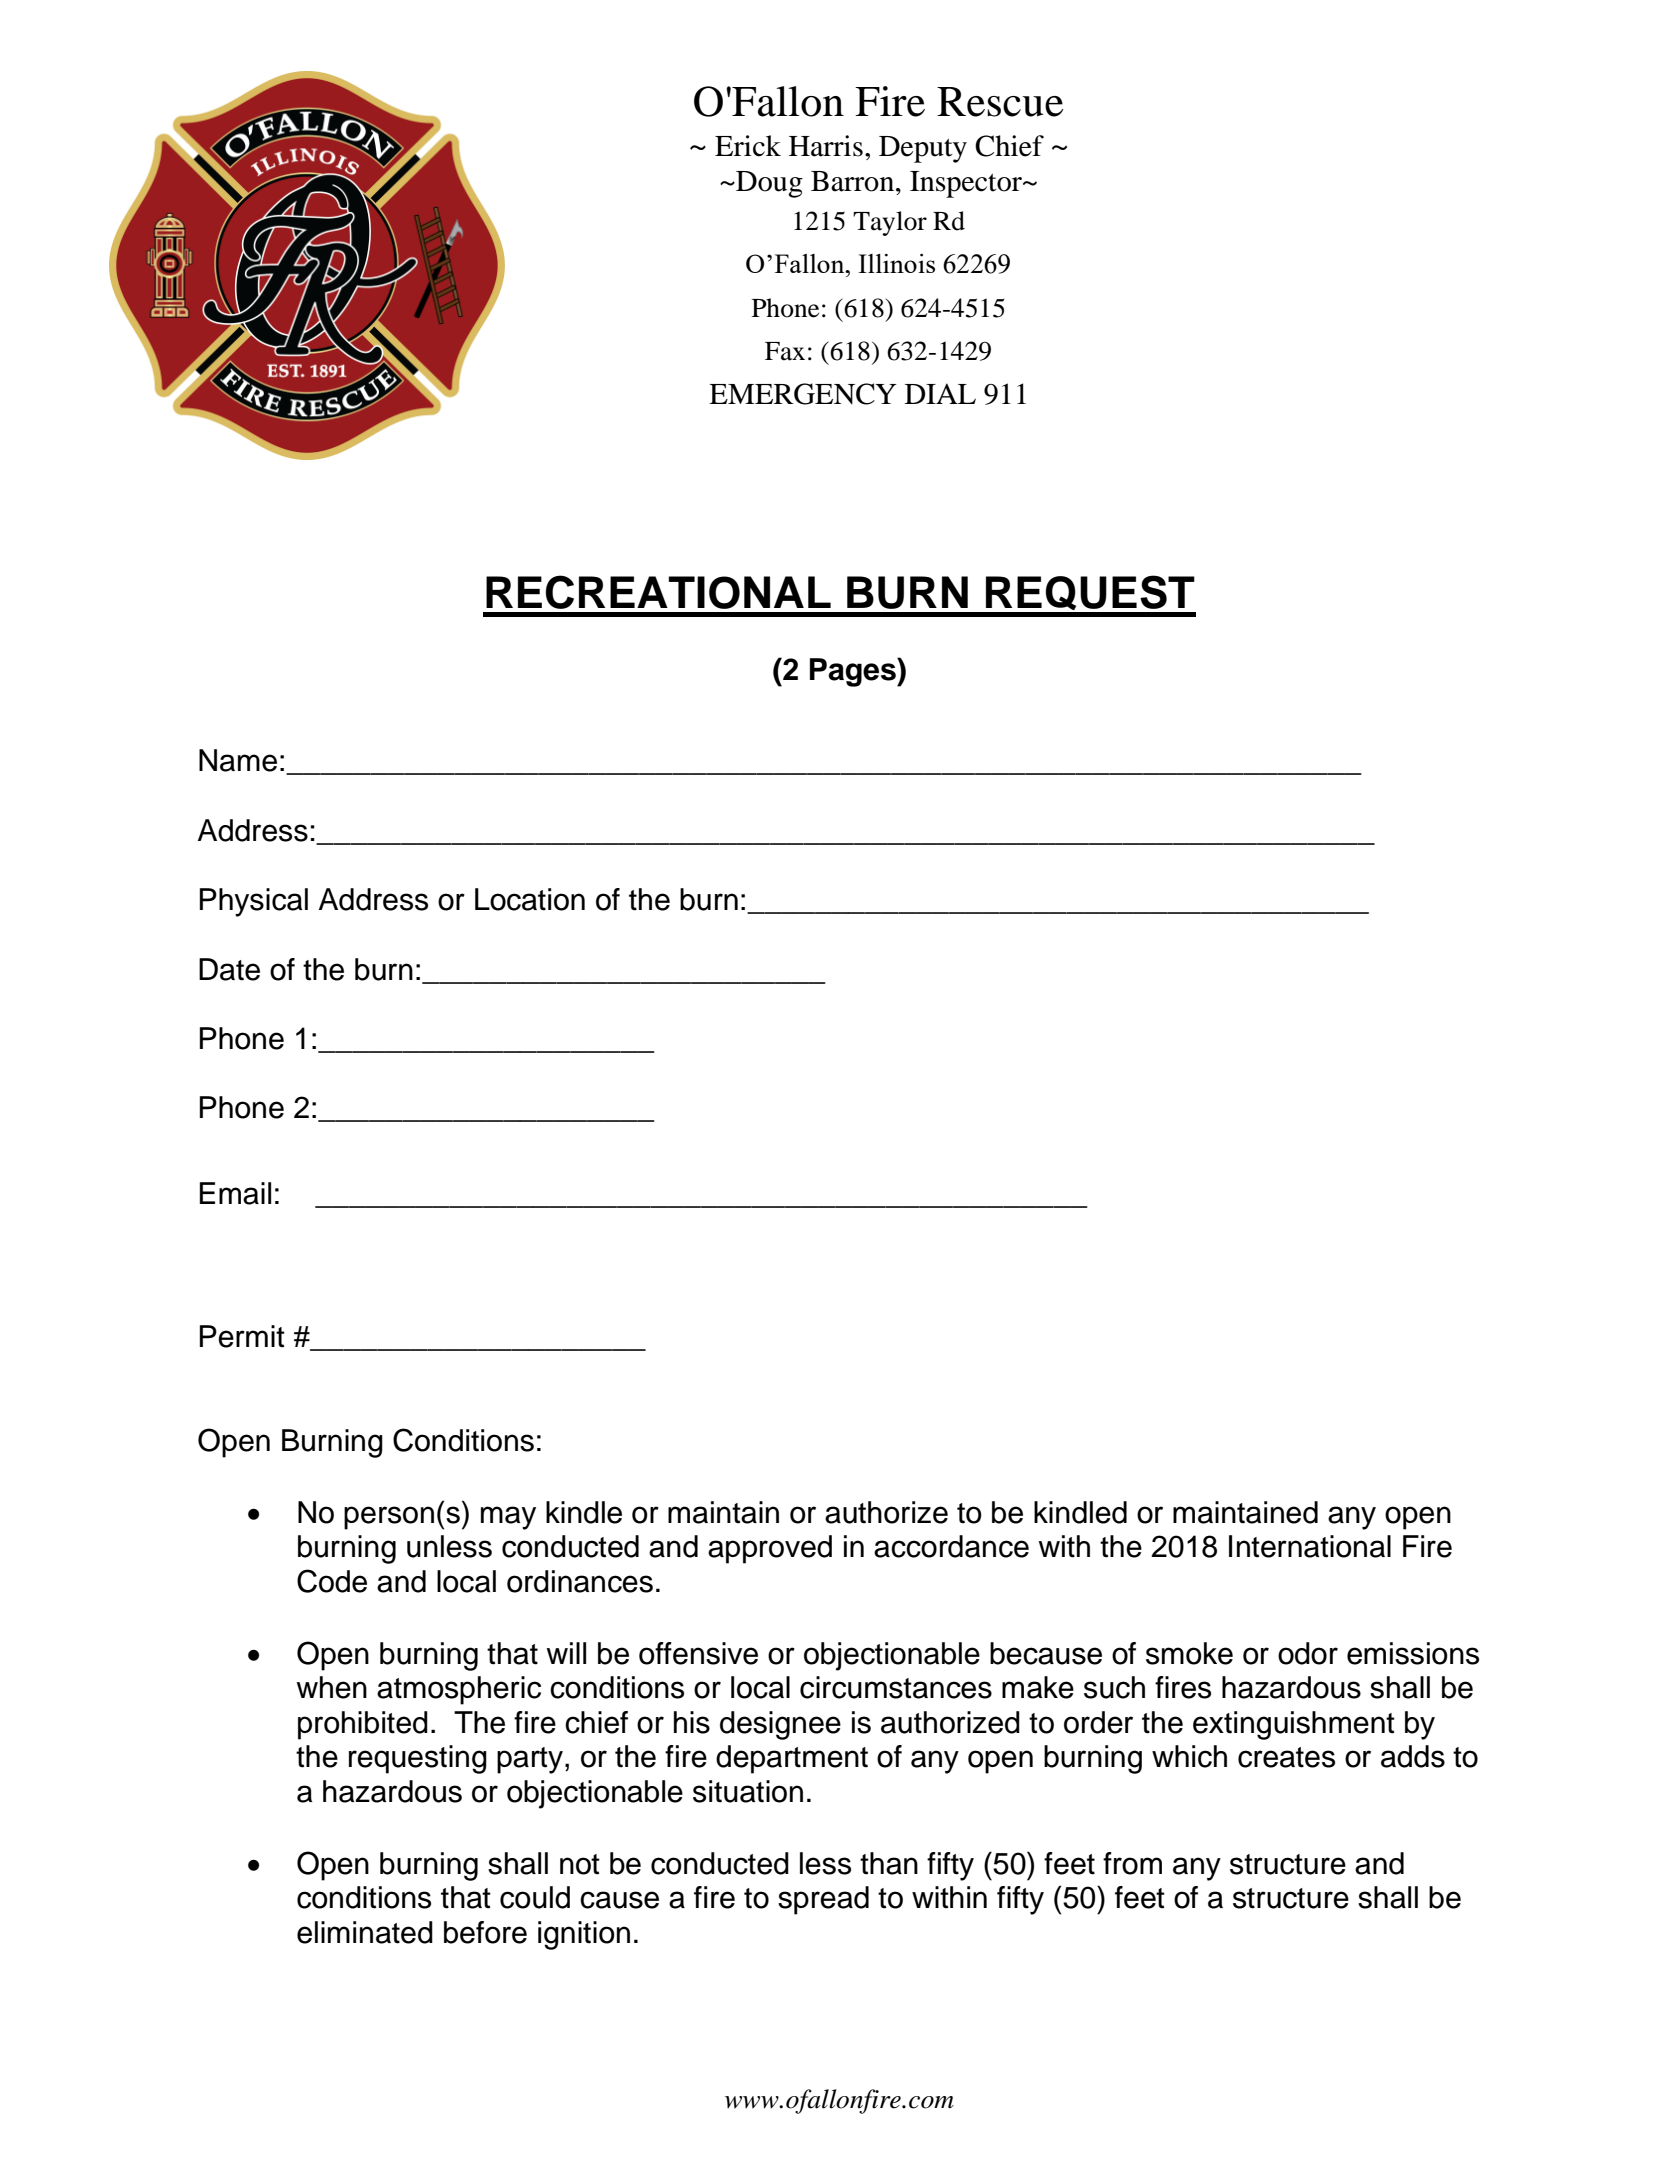 This screenshot has width=1679, height=2173. I want to click on Date, so click(229, 969).
